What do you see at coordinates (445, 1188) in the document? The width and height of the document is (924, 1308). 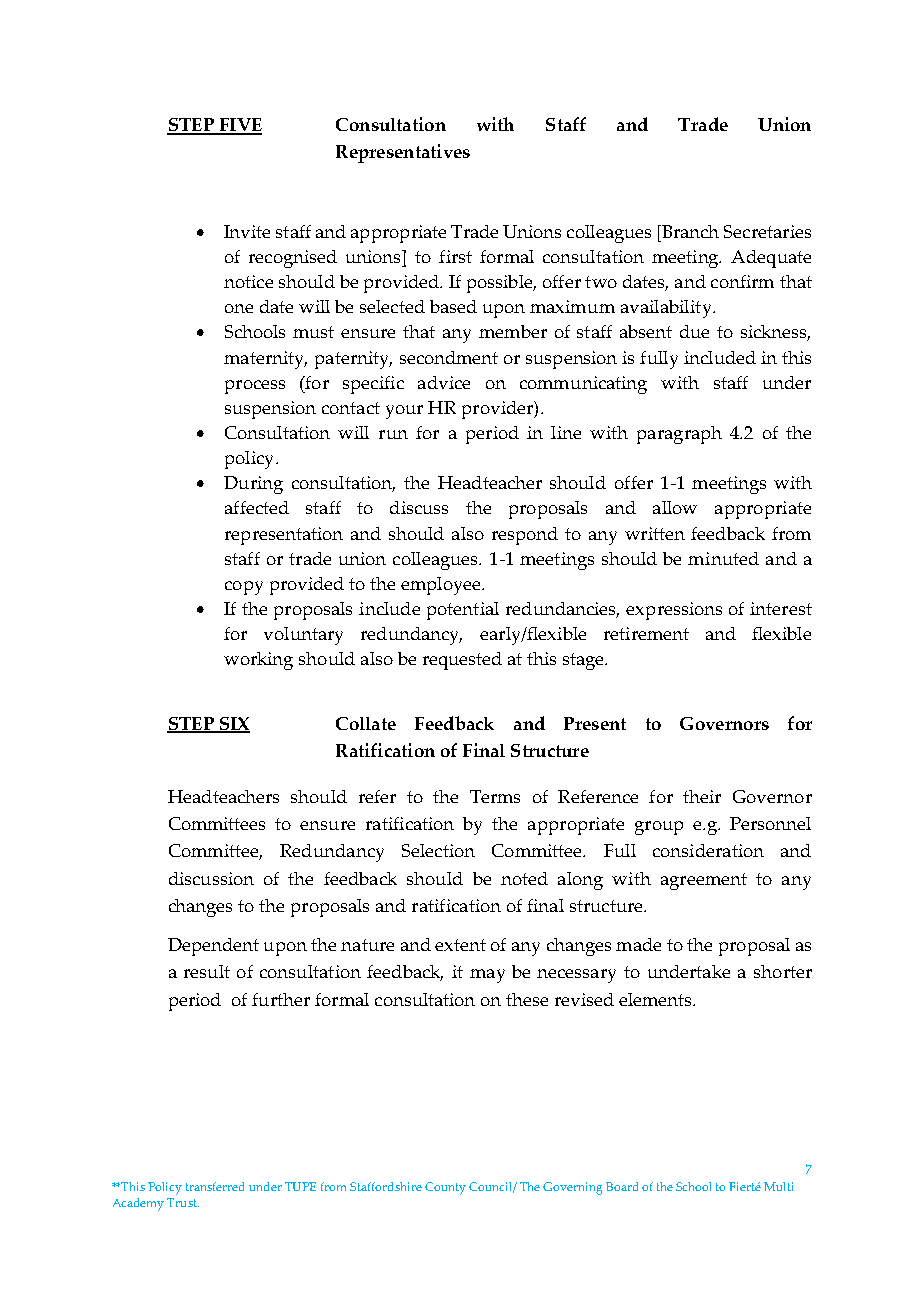 I see `County` at bounding box center [445, 1188].
